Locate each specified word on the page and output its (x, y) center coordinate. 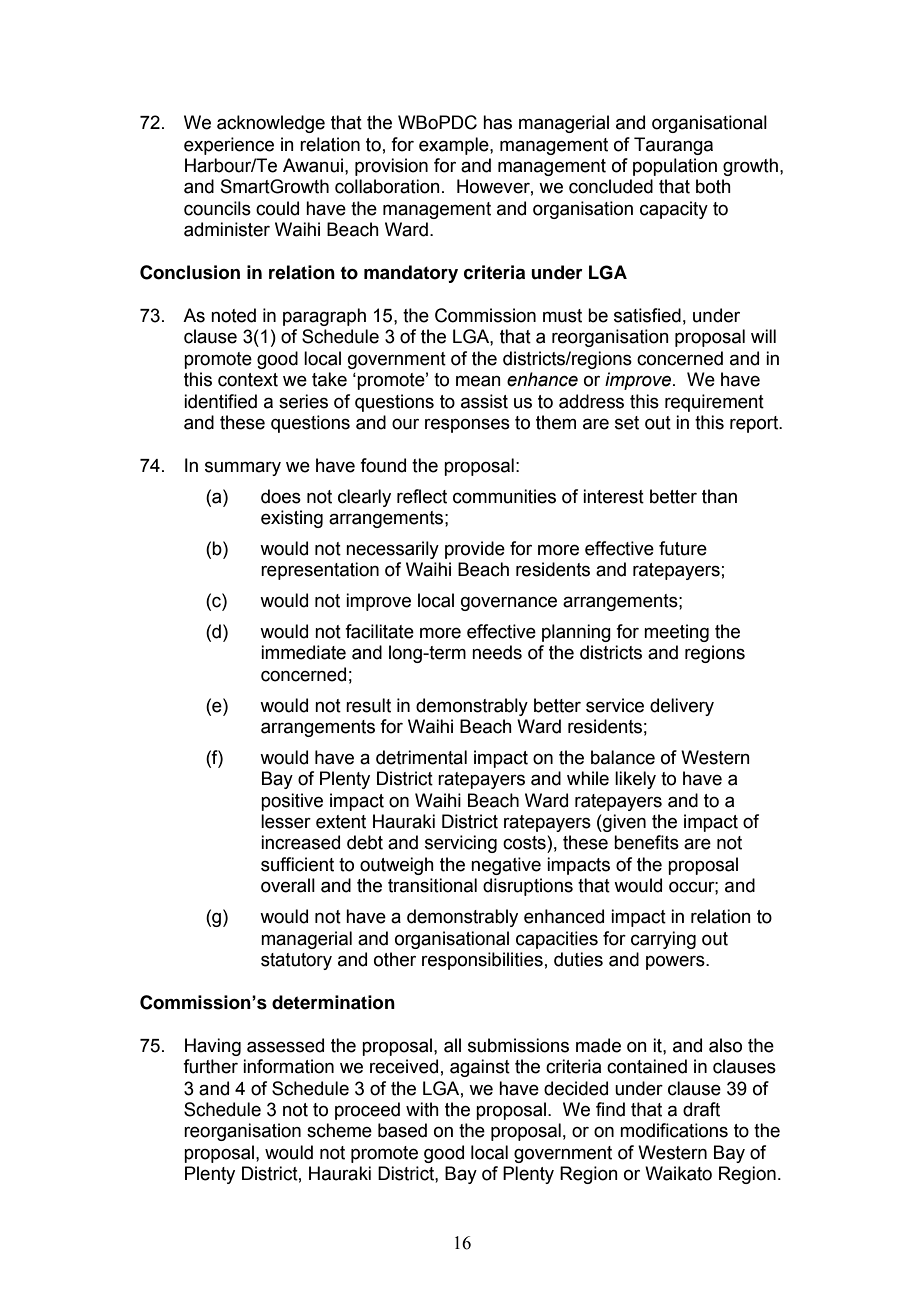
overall (288, 885)
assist (484, 401)
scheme (339, 1130)
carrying (663, 940)
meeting (676, 633)
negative (506, 866)
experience (229, 146)
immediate (303, 652)
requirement (714, 403)
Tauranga (673, 146)
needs (497, 652)
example (455, 146)
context (248, 380)
